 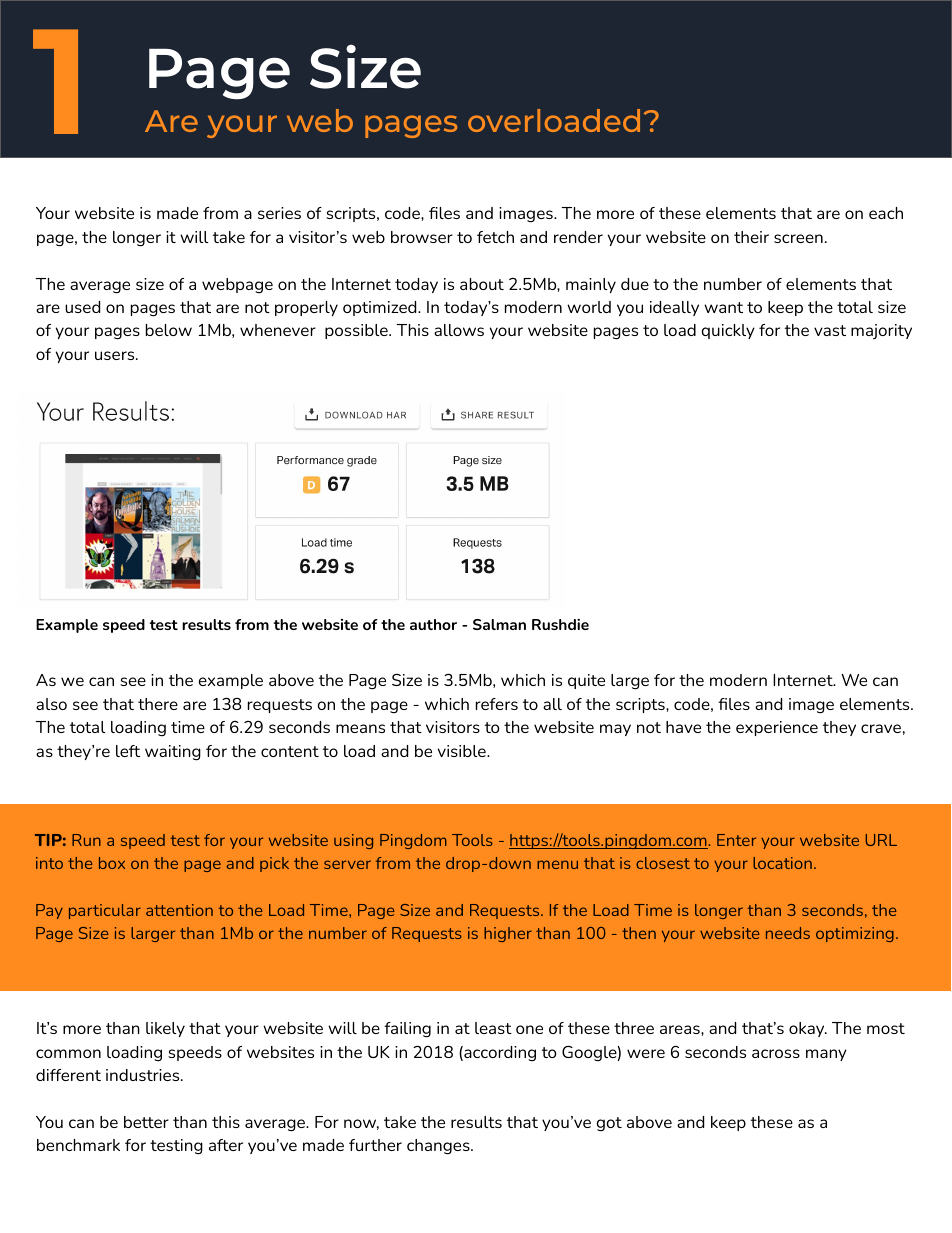 What do you see at coordinates (146, 1122) in the image?
I see `better` at bounding box center [146, 1122].
